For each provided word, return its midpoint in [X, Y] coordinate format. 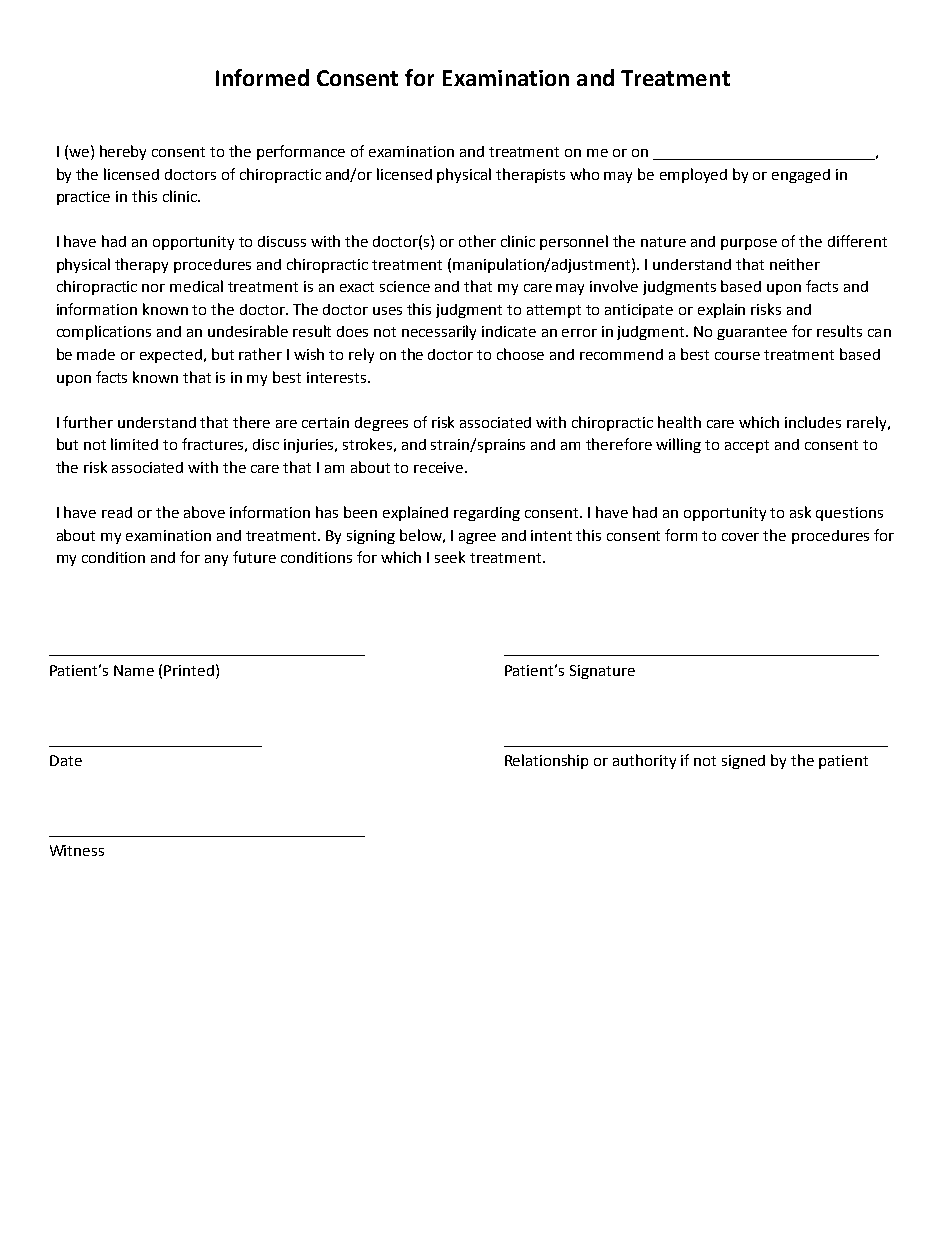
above [204, 512]
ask [800, 512]
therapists [530, 175]
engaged [801, 176]
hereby [123, 152]
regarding [487, 514]
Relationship [546, 761]
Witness [77, 850]
